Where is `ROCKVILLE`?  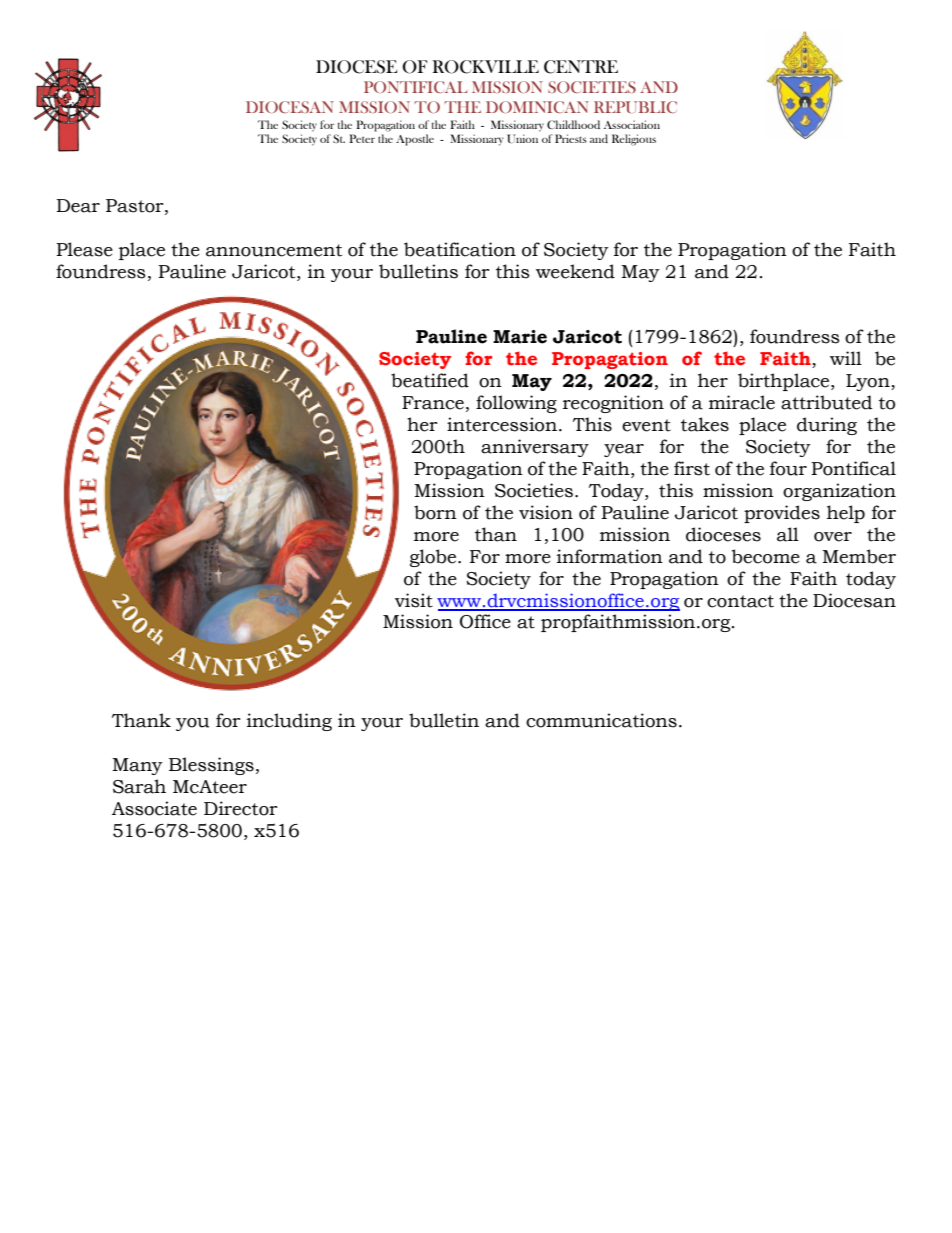 ROCKVILLE is located at coordinates (485, 67).
